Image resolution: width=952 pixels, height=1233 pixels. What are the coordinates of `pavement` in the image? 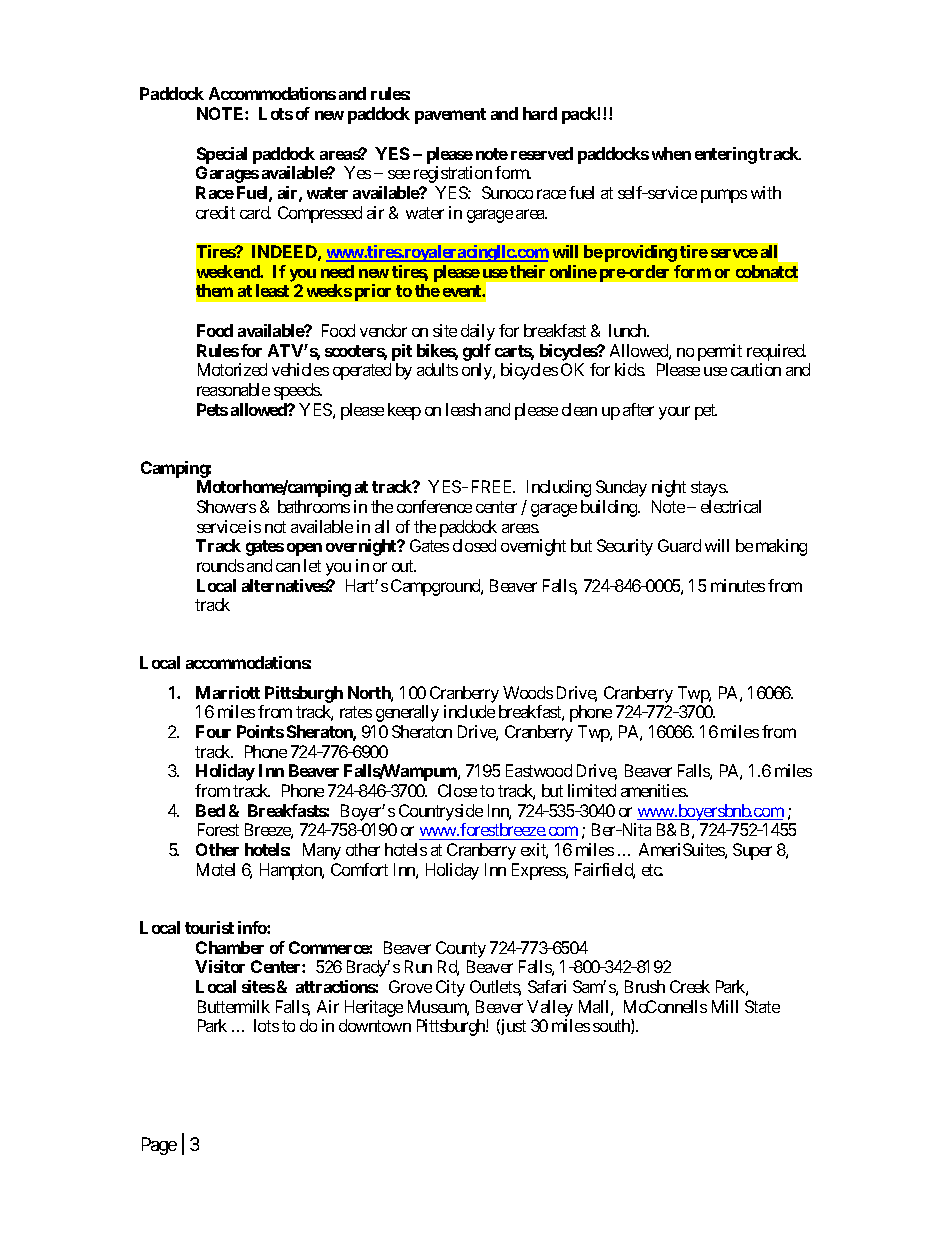 It's located at (450, 116).
